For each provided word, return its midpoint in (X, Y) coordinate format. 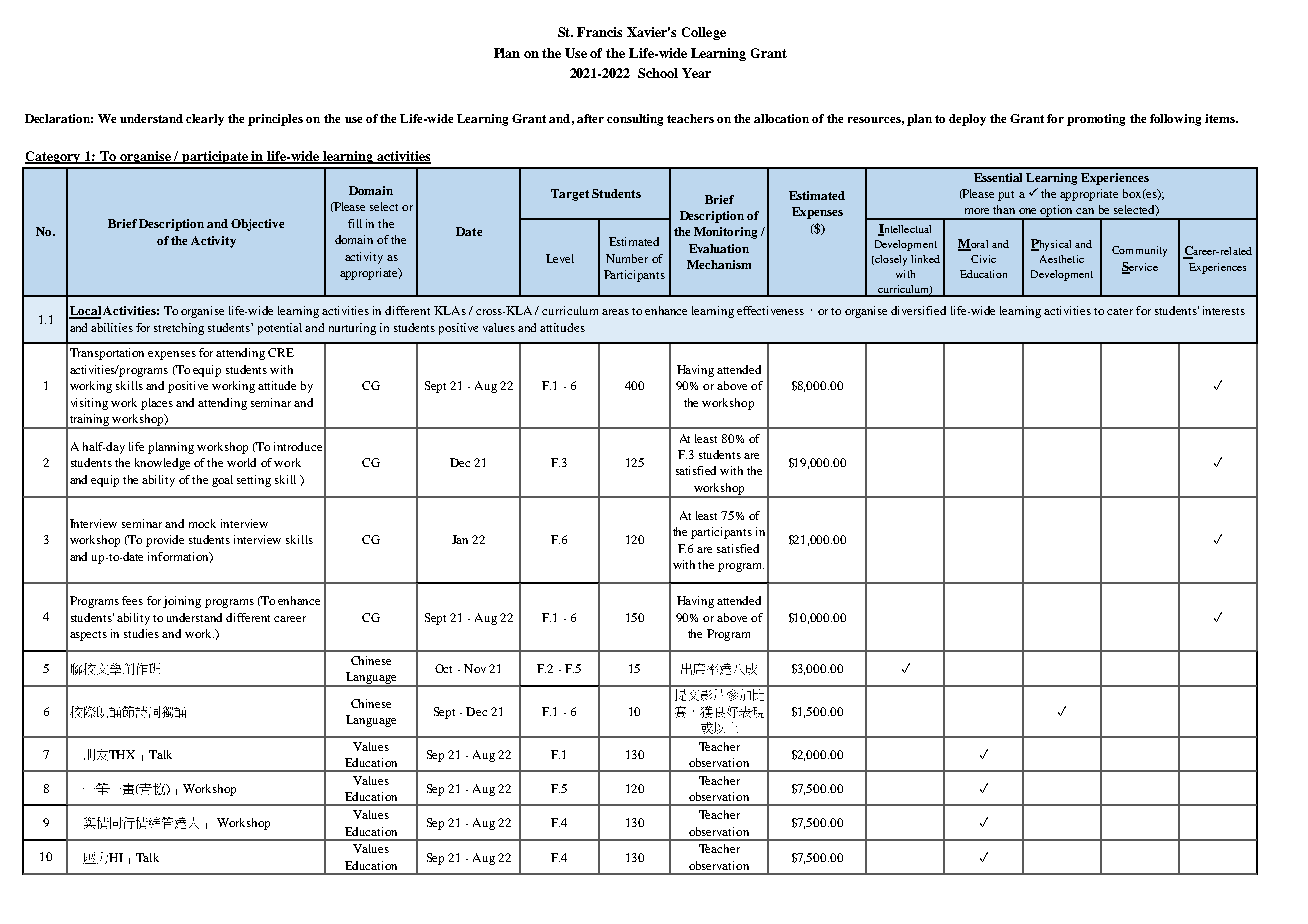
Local (85, 312)
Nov (475, 668)
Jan (460, 539)
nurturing (352, 329)
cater (1120, 311)
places (157, 404)
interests (1224, 310)
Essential (998, 177)
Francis (599, 32)
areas (615, 312)
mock (202, 523)
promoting (1096, 120)
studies (141, 633)
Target (570, 195)
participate (215, 157)
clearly (205, 120)
